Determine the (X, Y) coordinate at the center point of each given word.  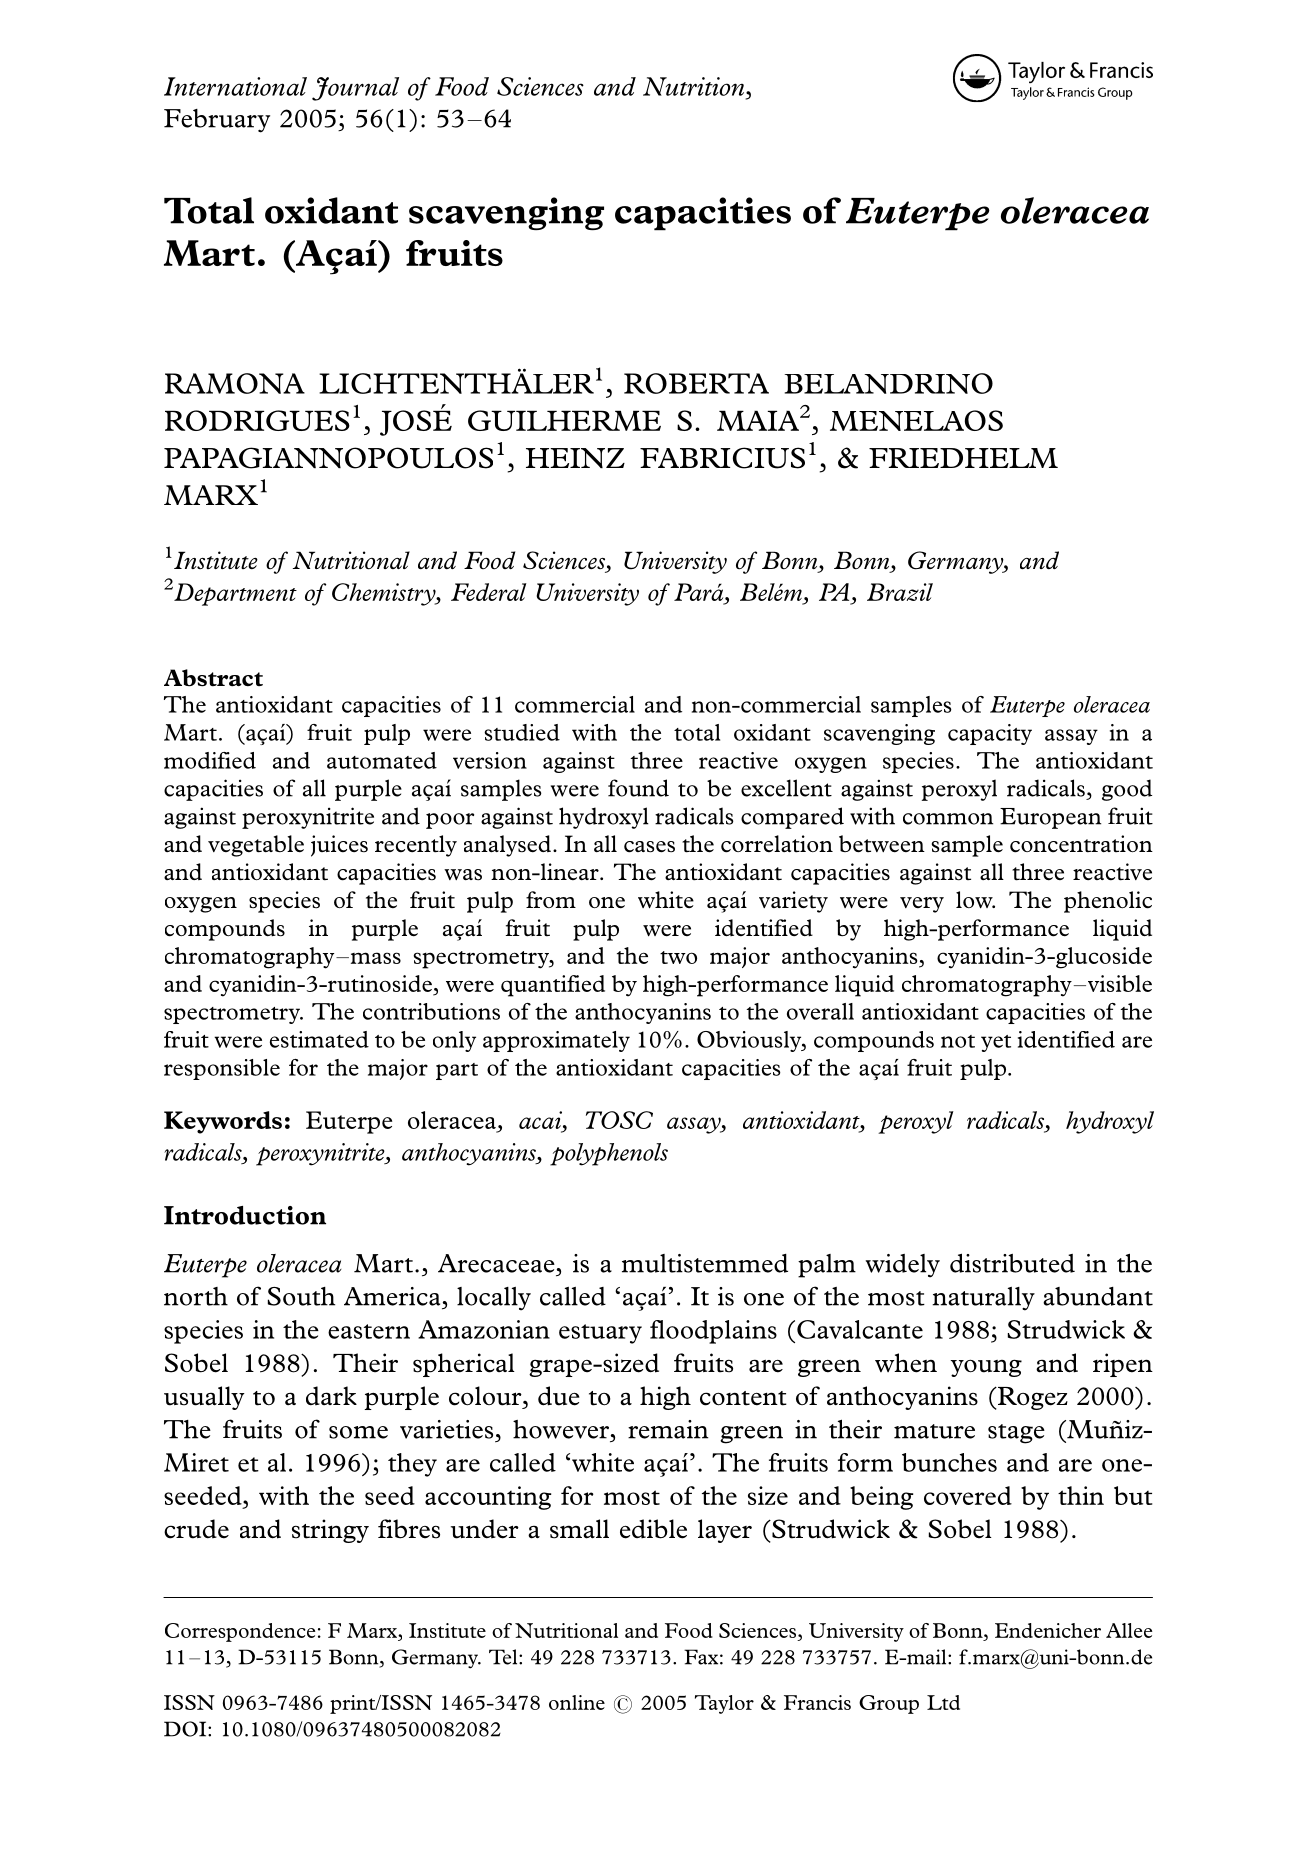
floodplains (713, 1332)
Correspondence (240, 1632)
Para (700, 592)
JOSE (416, 422)
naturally (983, 1299)
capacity (990, 734)
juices (339, 846)
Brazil (900, 592)
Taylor (724, 1704)
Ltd (943, 1702)
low (975, 900)
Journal (355, 89)
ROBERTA (696, 383)
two (678, 957)
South (301, 1296)
